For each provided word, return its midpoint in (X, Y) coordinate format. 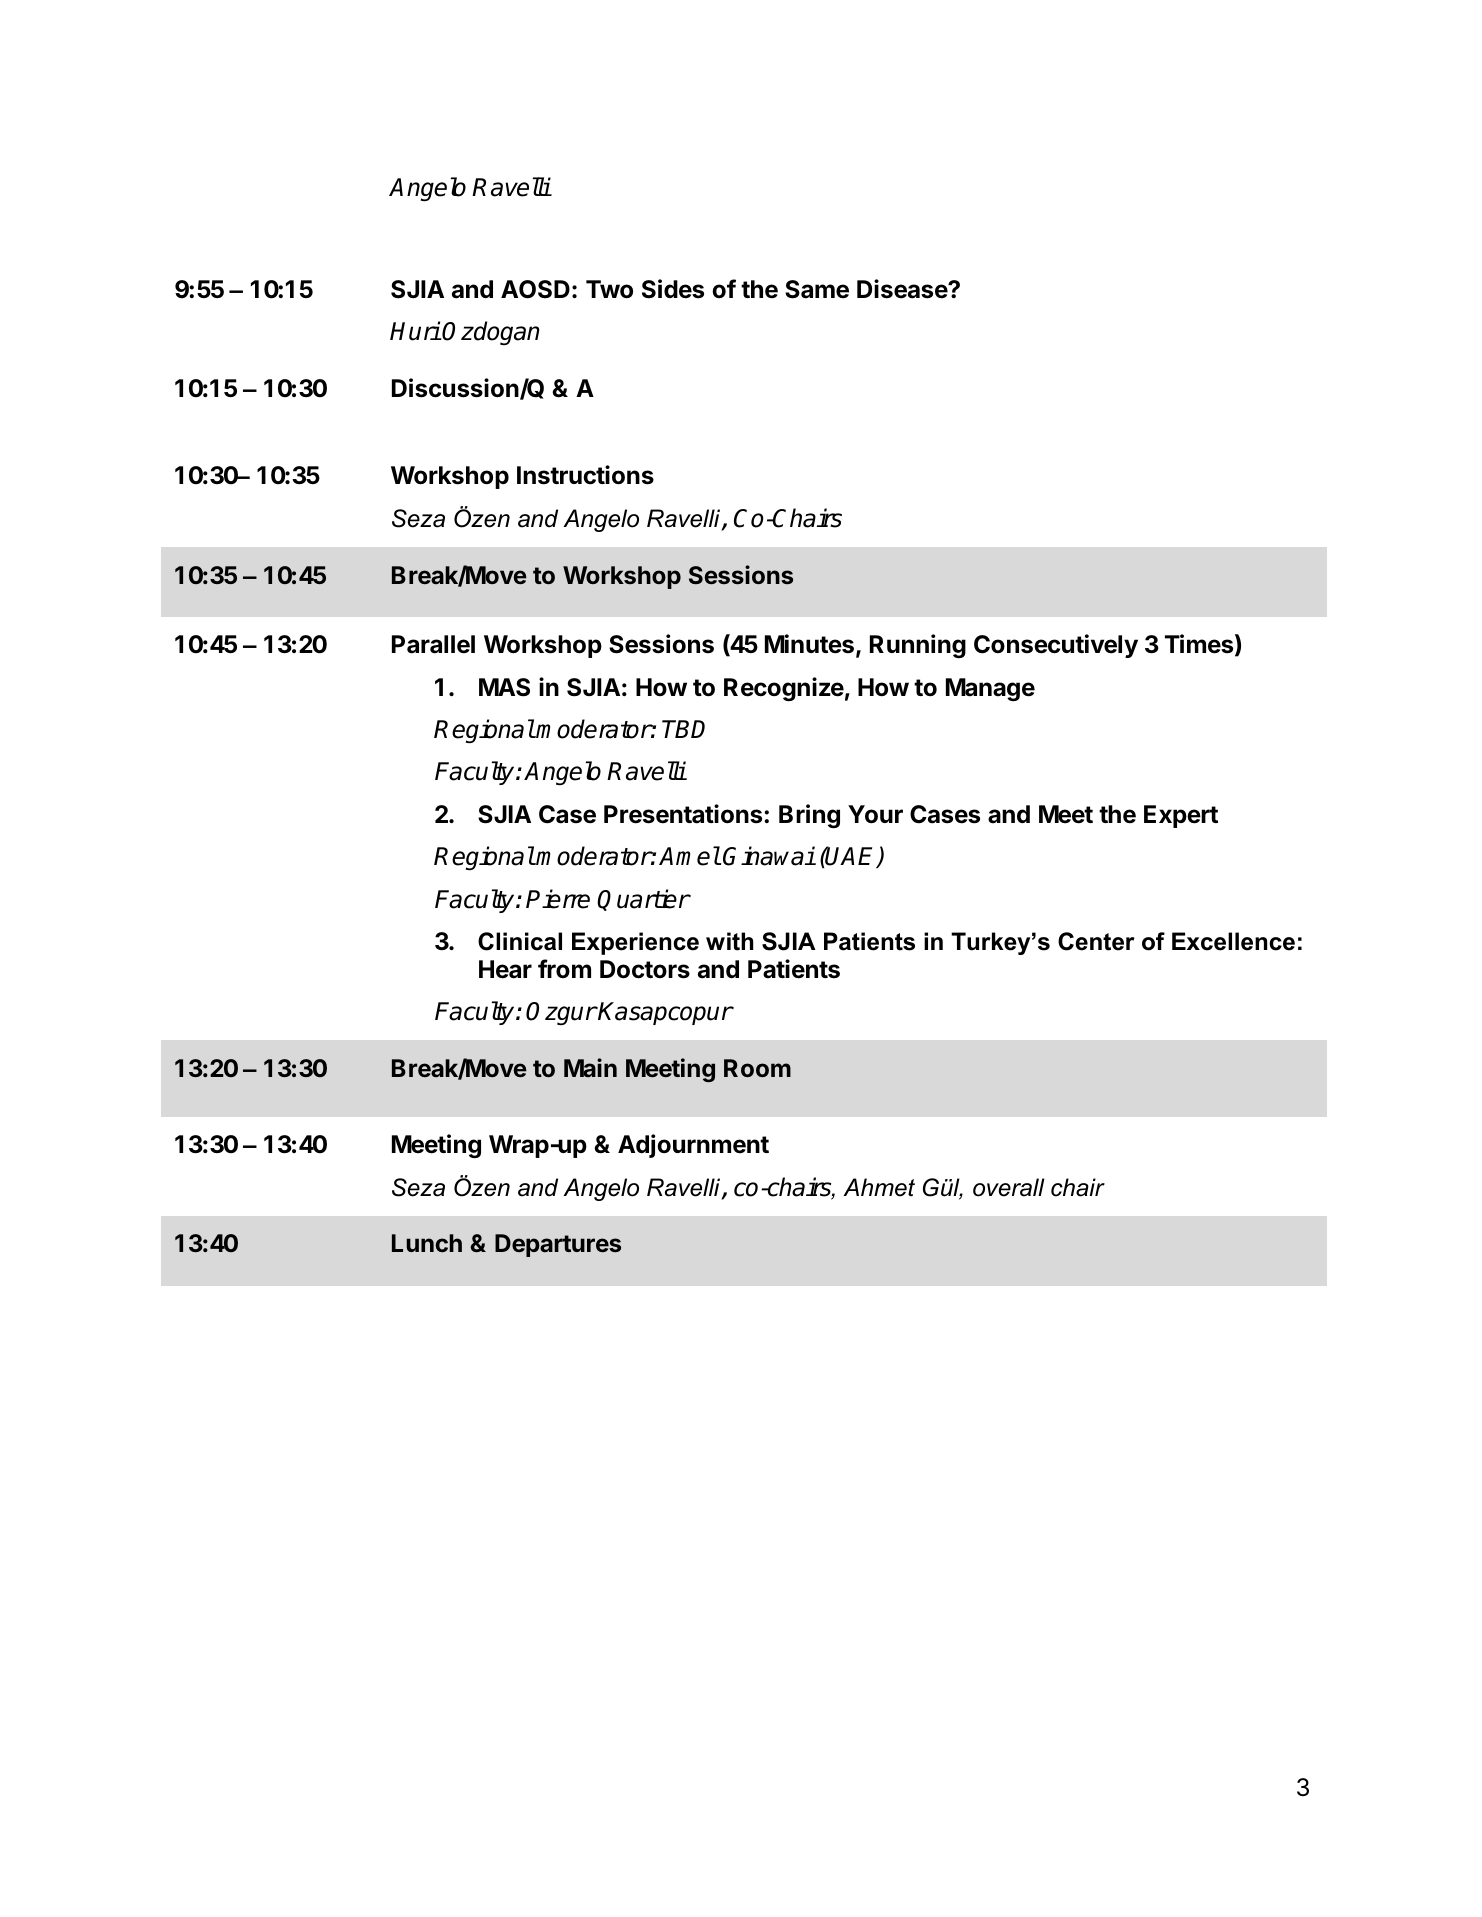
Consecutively (1056, 646)
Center (1096, 941)
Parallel (433, 644)
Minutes (809, 644)
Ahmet (879, 1187)
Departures (558, 1245)
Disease (903, 289)
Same (817, 289)
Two (609, 289)
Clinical (520, 941)
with (729, 941)
